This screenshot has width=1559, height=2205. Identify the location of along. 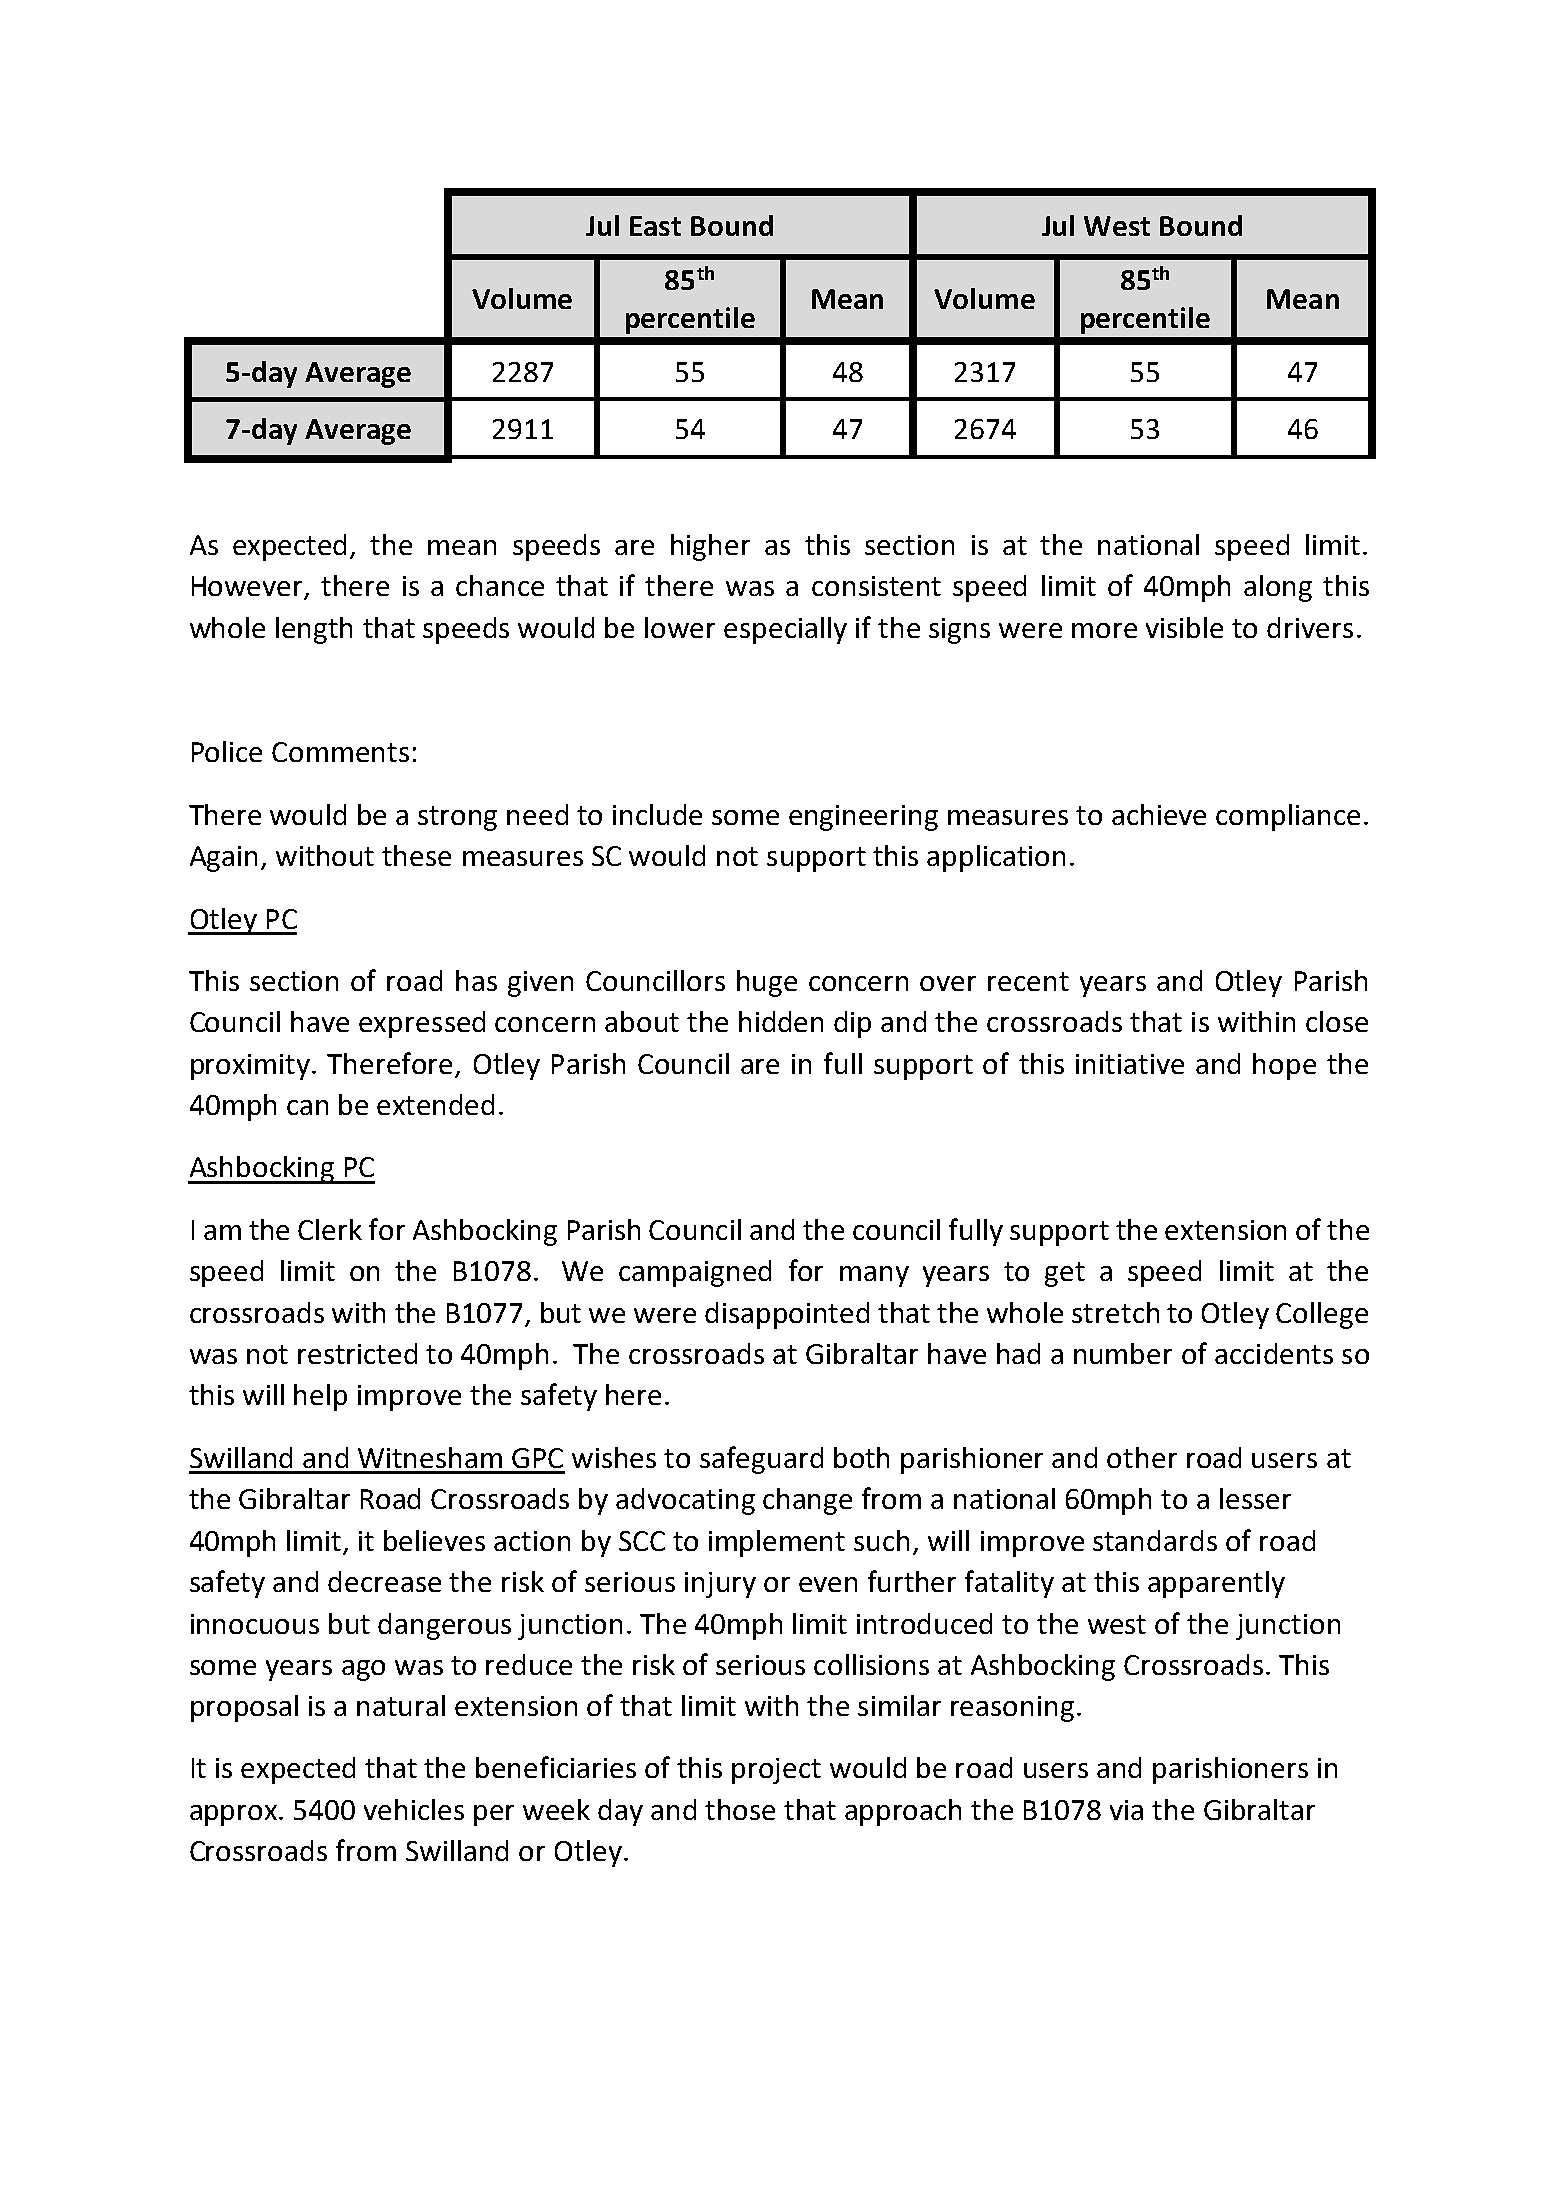
(1278, 588).
